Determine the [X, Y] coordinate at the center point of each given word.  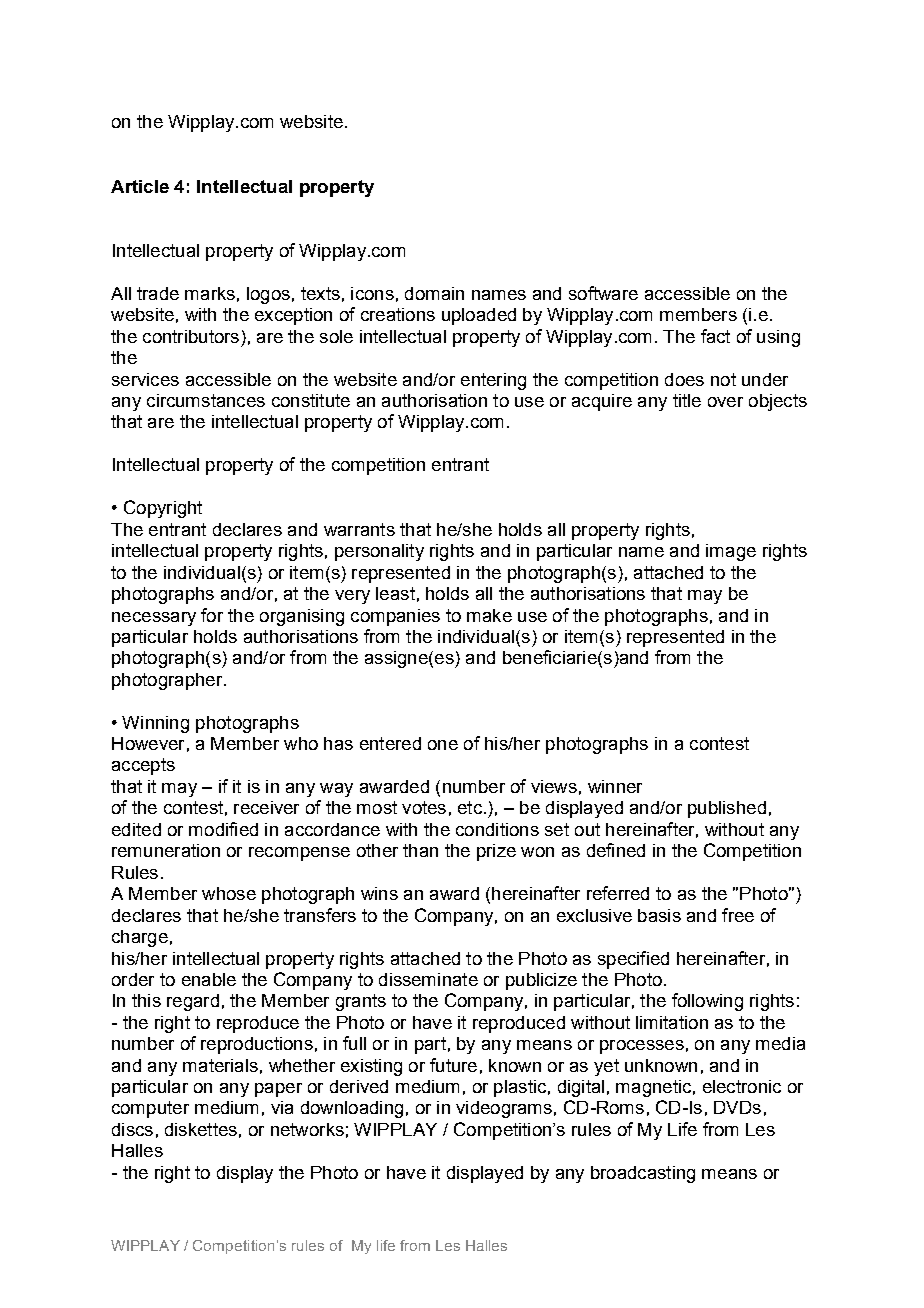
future [453, 1065]
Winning [155, 724]
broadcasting [643, 1174]
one [443, 745]
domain [434, 293]
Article [140, 186]
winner [615, 786]
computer [150, 1109]
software [603, 293]
